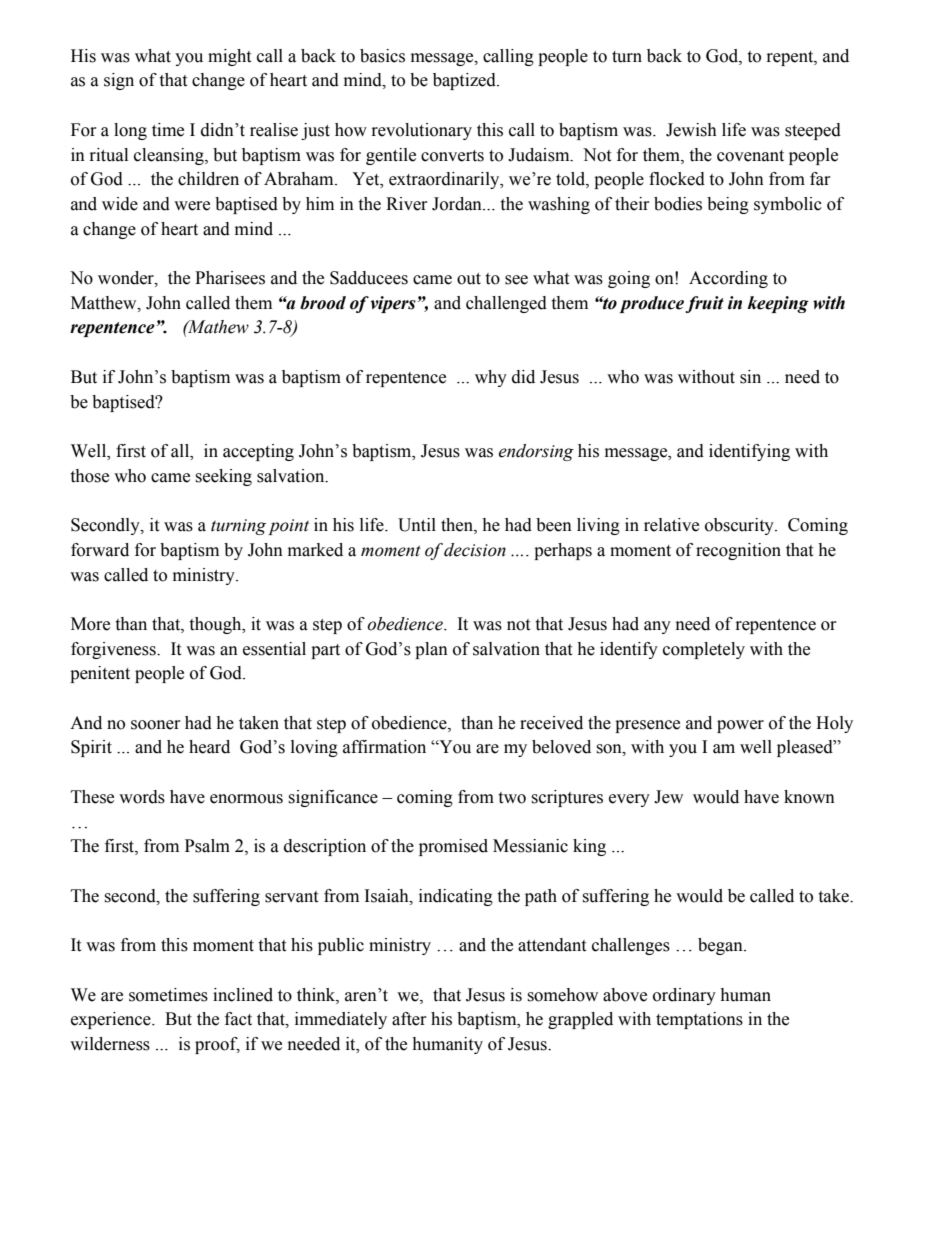  Describe the element at coordinates (465, 81) in the image. I see `baptized` at that location.
